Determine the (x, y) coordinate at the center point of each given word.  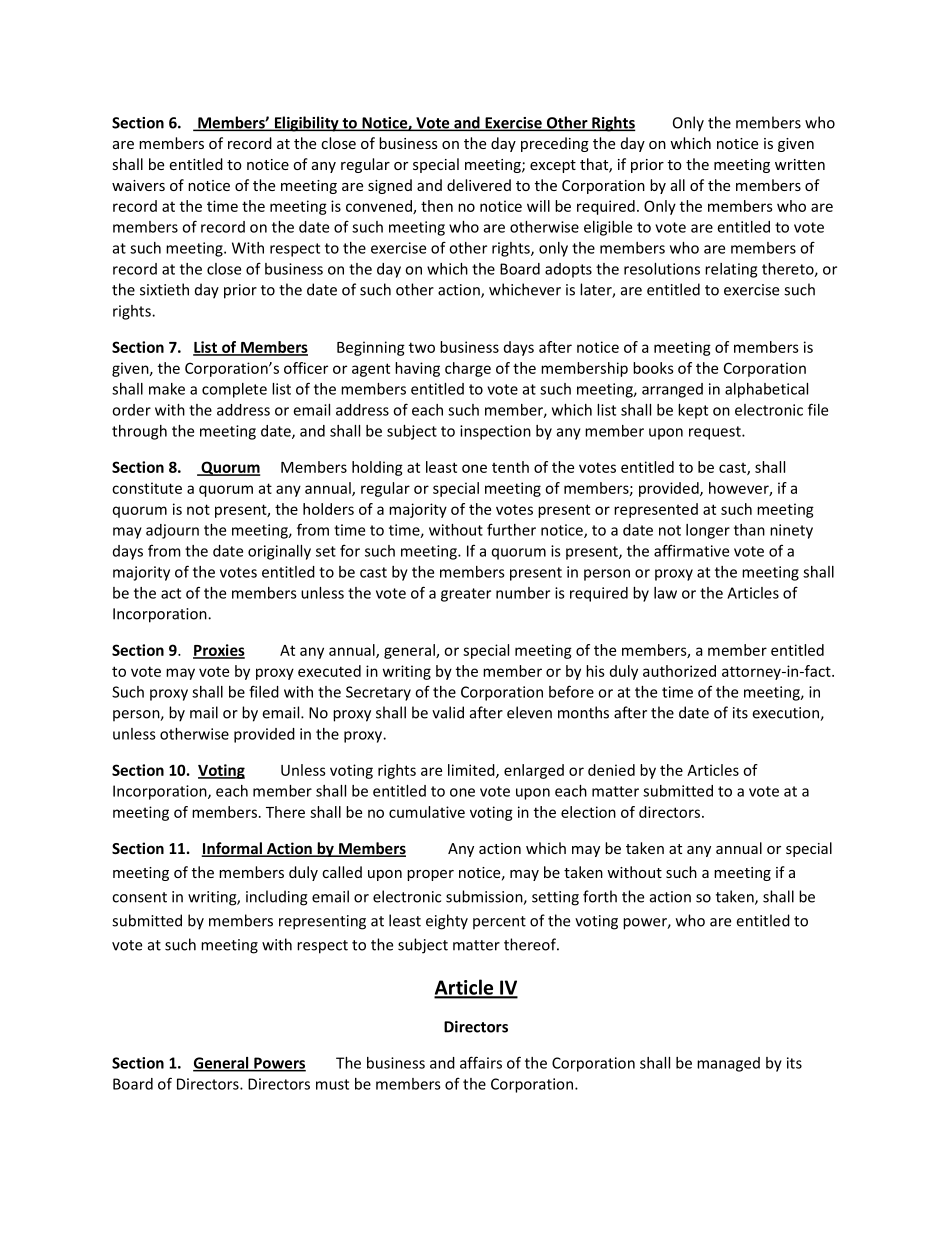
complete (234, 390)
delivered (479, 185)
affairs (481, 1062)
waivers (138, 185)
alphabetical (766, 390)
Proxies (219, 651)
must (332, 1084)
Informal (232, 849)
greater (466, 595)
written (800, 164)
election (588, 812)
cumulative (427, 812)
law (665, 593)
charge (468, 369)
